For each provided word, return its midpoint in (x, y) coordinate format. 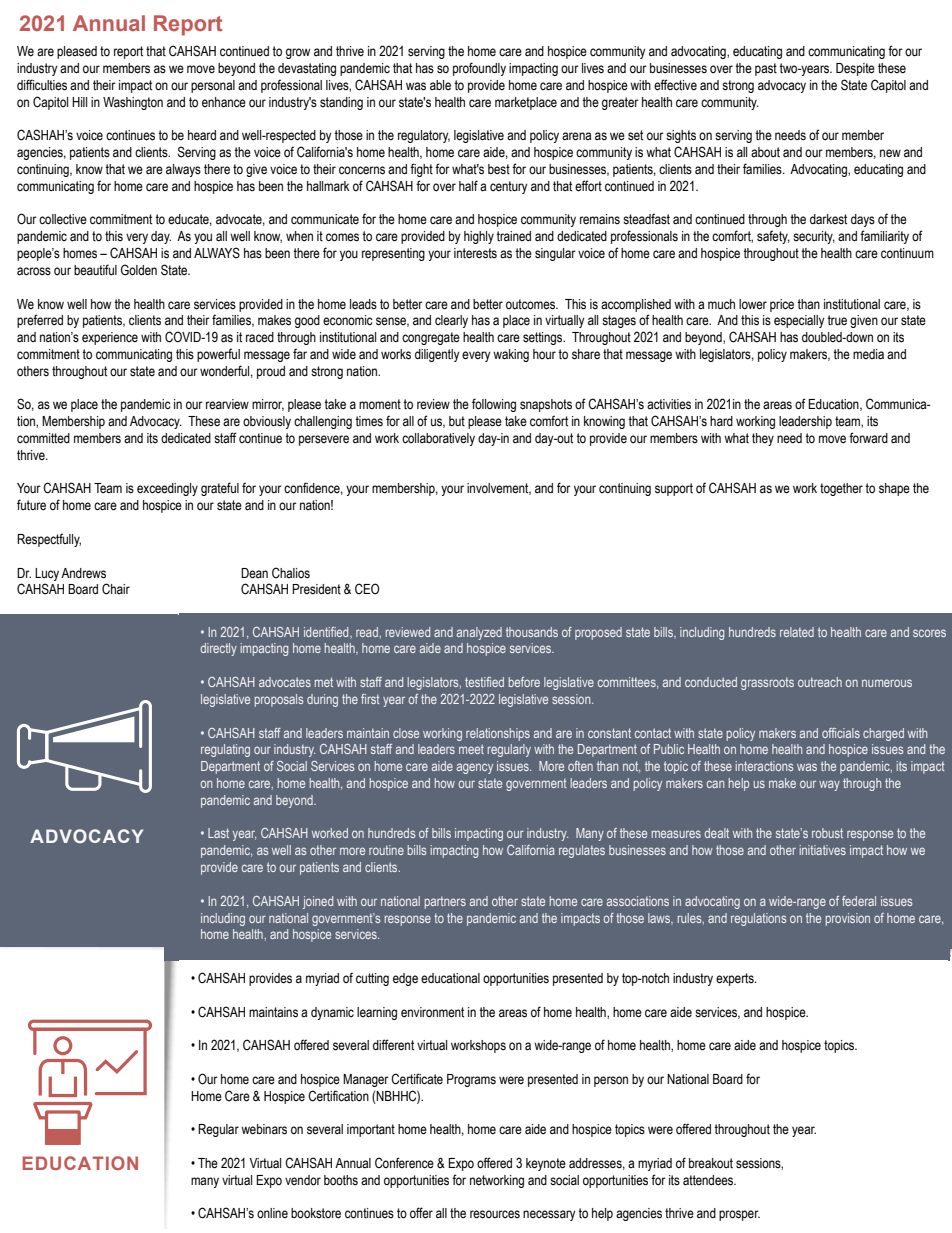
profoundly (479, 69)
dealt (717, 833)
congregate (431, 338)
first (370, 699)
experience (110, 338)
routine (386, 850)
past (766, 69)
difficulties (42, 85)
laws (660, 919)
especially (799, 321)
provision (848, 919)
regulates (582, 851)
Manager (366, 1080)
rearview (227, 404)
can (715, 784)
